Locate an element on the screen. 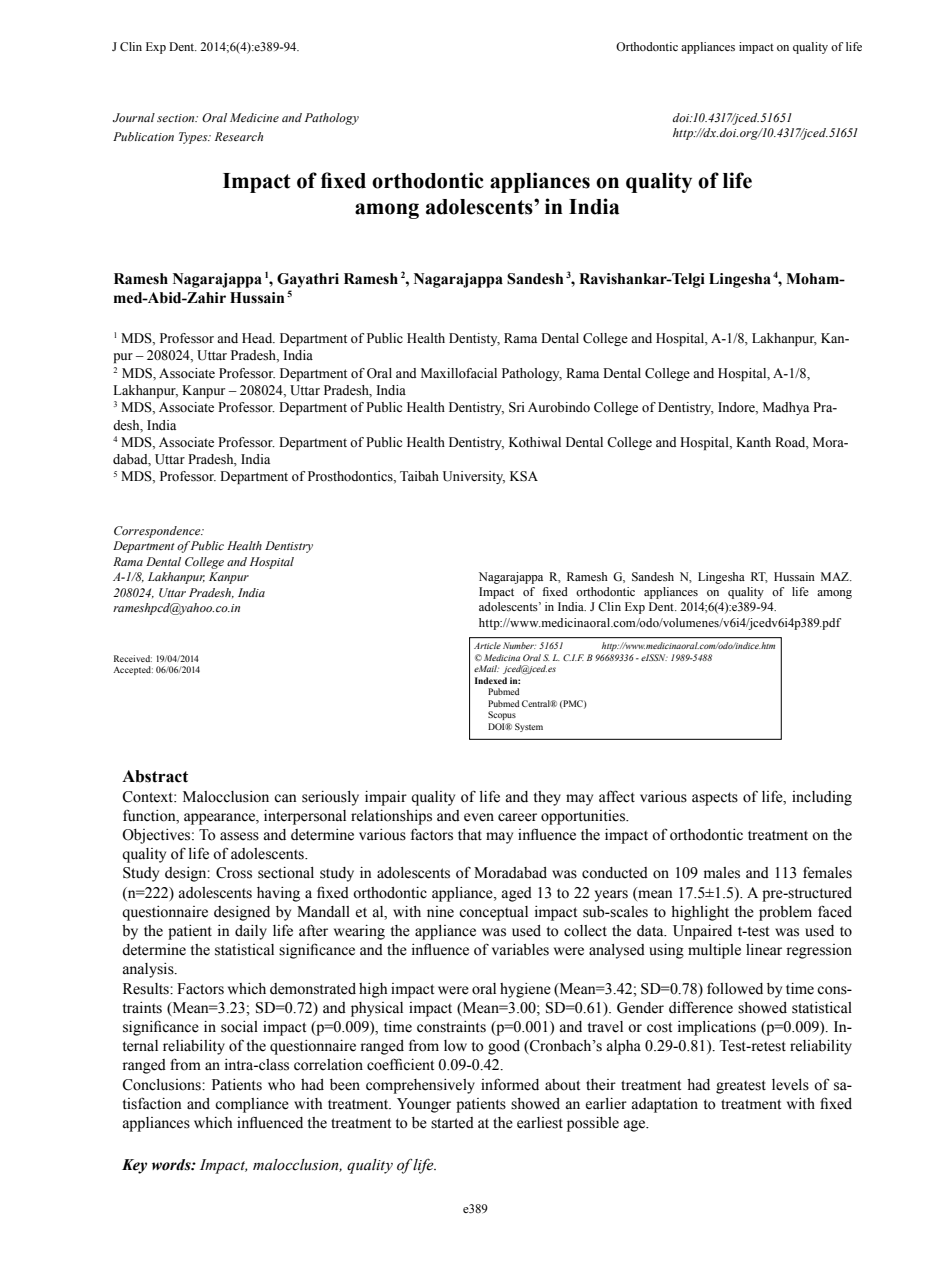 The height and width of the screenshot is (1270, 952). MAZ is located at coordinates (836, 576).
